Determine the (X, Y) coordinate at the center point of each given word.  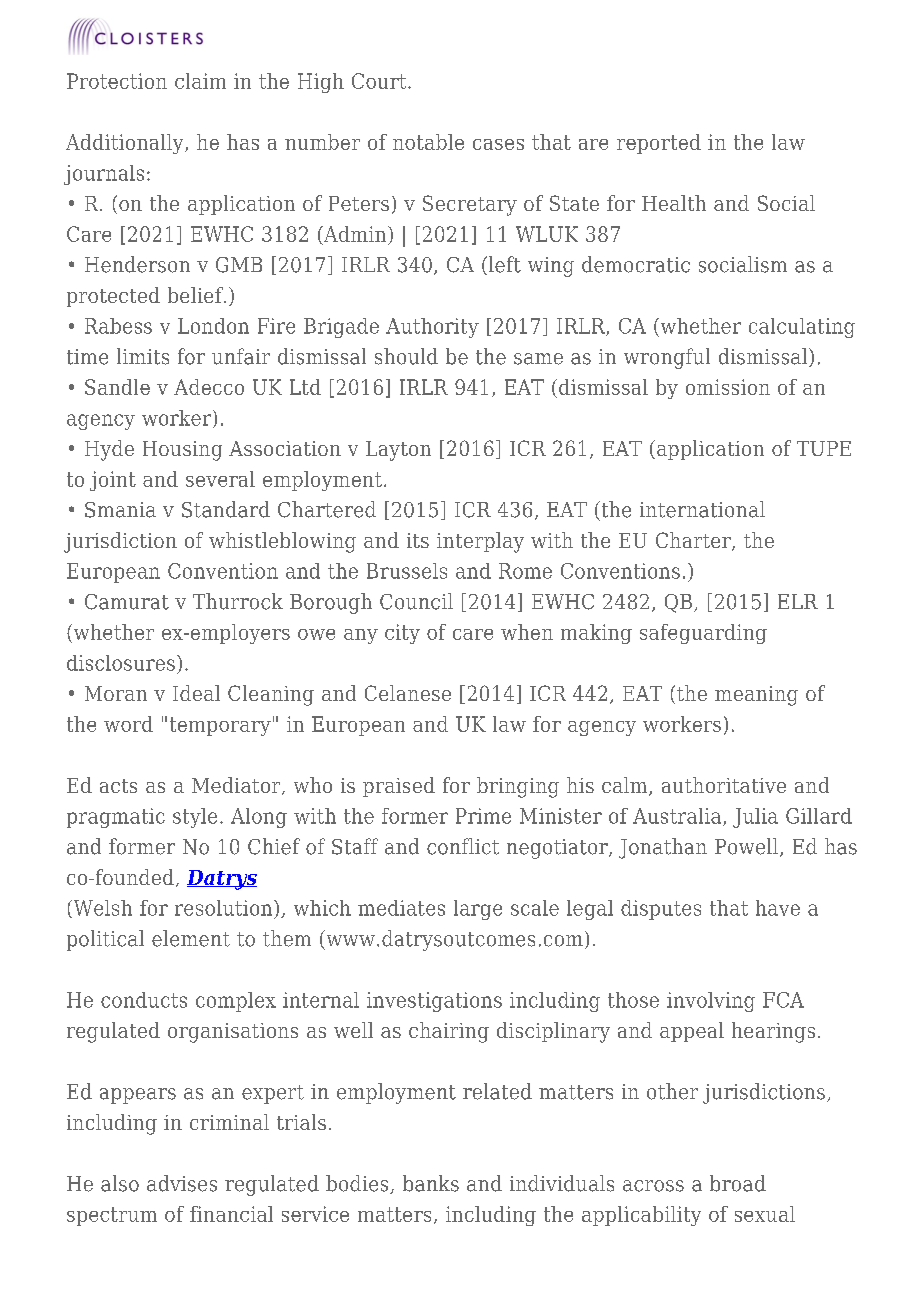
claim (200, 81)
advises (182, 1183)
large (478, 910)
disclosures (121, 663)
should (406, 356)
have (778, 908)
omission (728, 387)
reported (659, 144)
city (402, 634)
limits (143, 356)
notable (428, 142)
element (191, 938)
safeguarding (703, 634)
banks (431, 1183)
